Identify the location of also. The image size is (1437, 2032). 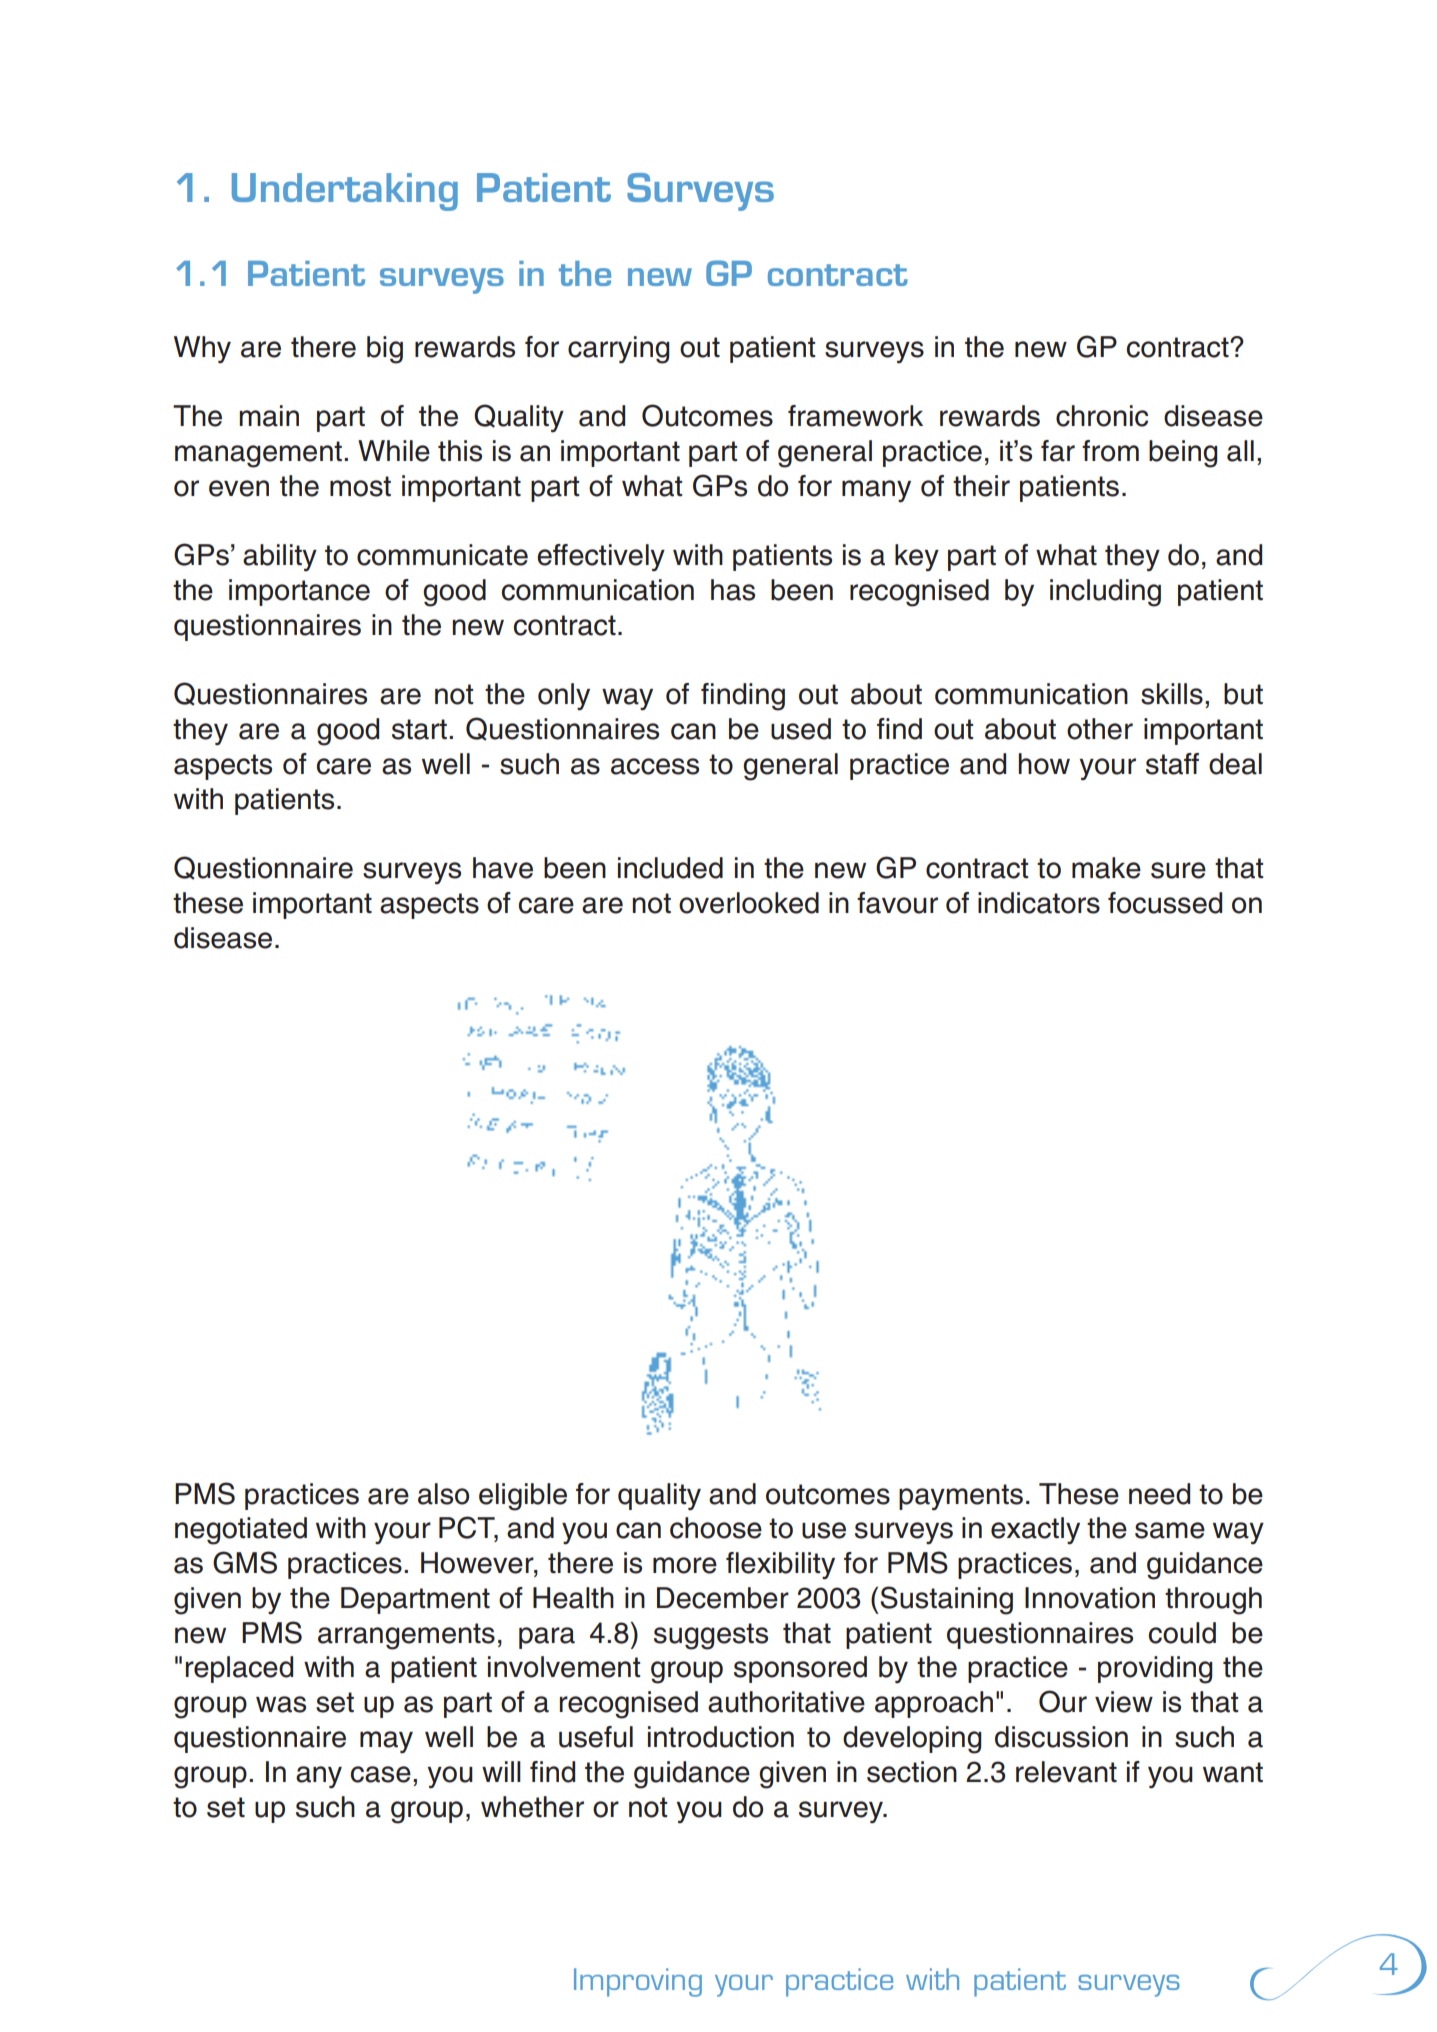
(443, 1494).
